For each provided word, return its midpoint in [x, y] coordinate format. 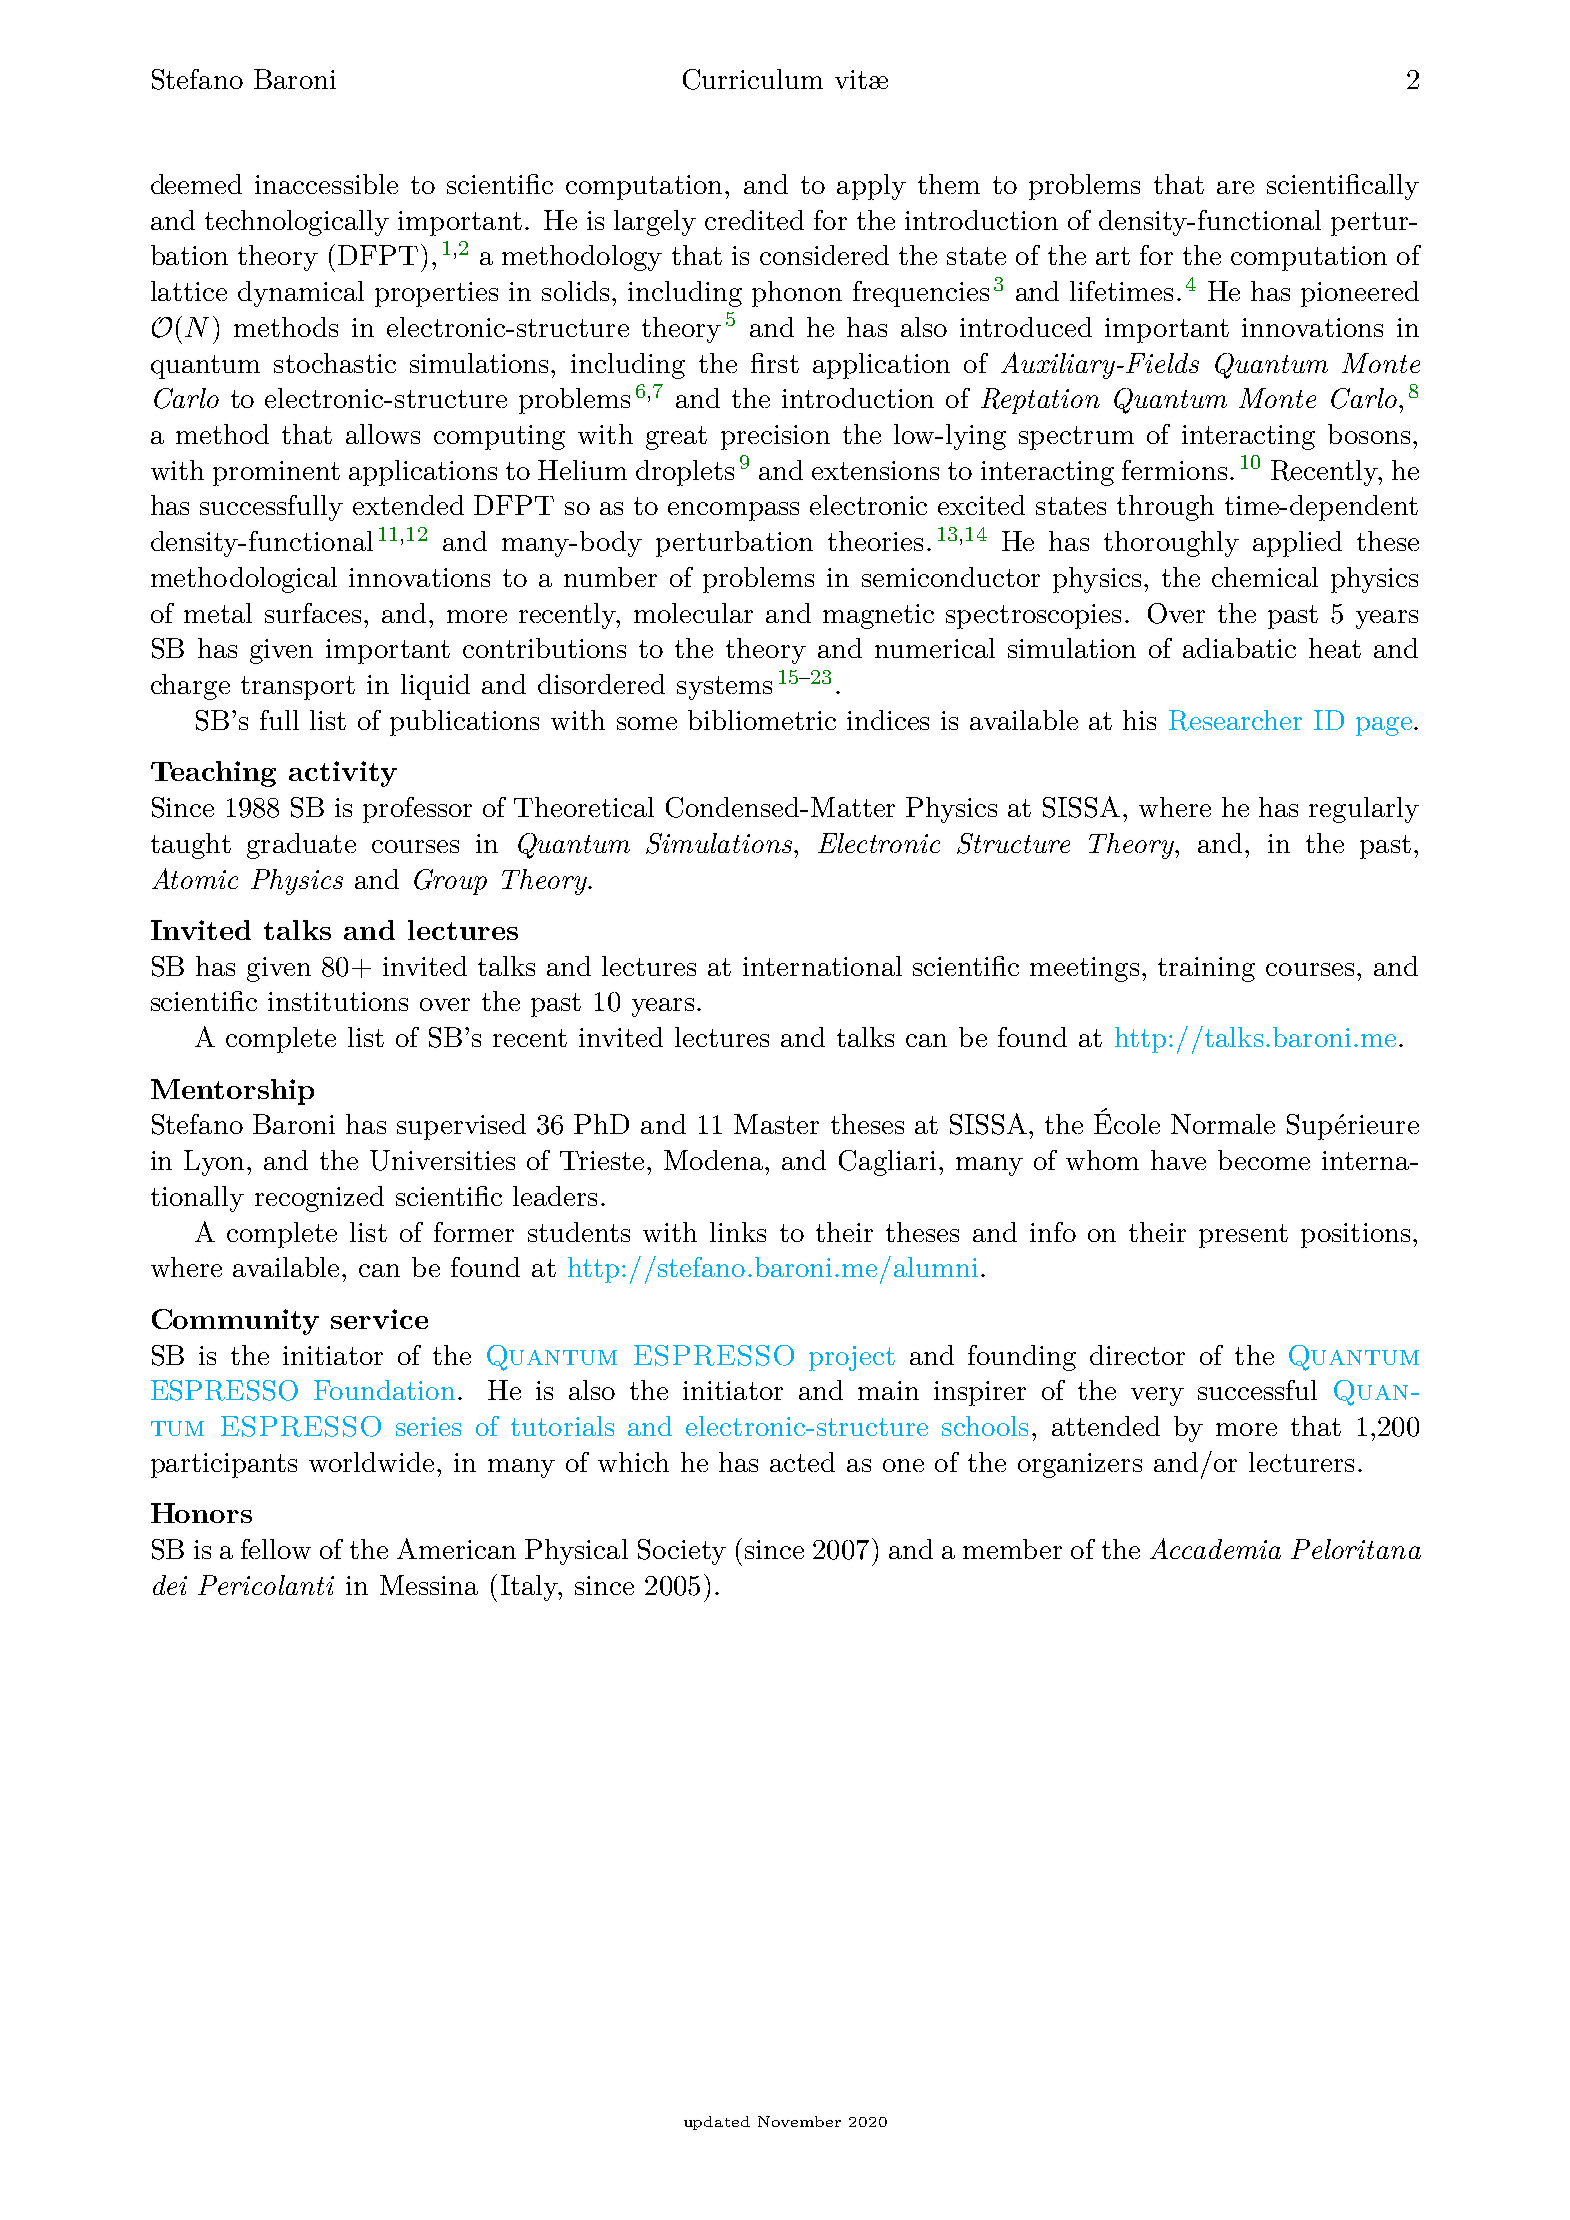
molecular [693, 613]
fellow [276, 1549]
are [1235, 187]
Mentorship [232, 1092]
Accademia [1215, 1548]
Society [682, 1552]
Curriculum [753, 79]
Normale [1223, 1124]
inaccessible [326, 184]
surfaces [313, 613]
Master [776, 1124]
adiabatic [1239, 648]
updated [717, 2123]
